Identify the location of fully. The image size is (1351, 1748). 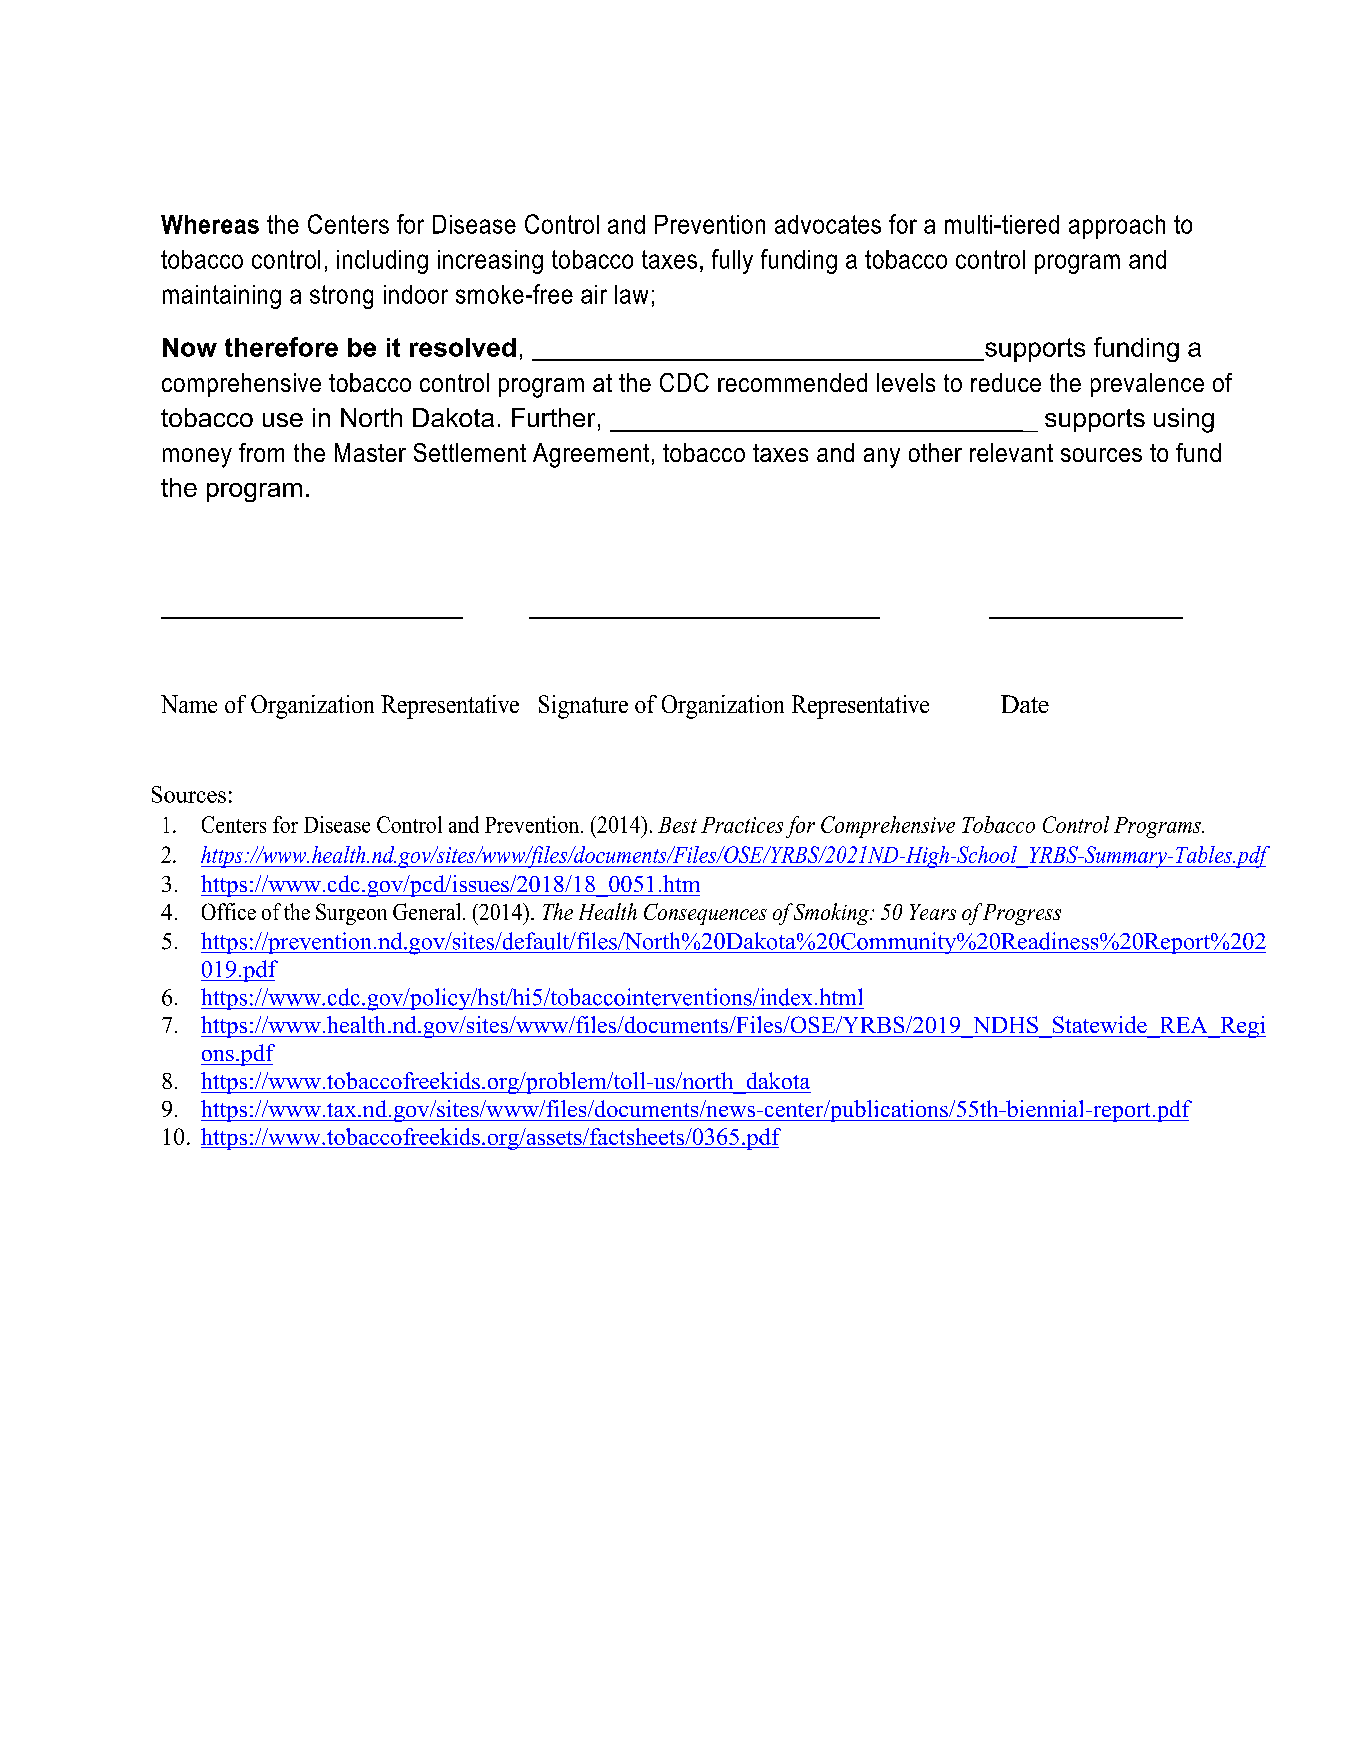
(732, 261).
